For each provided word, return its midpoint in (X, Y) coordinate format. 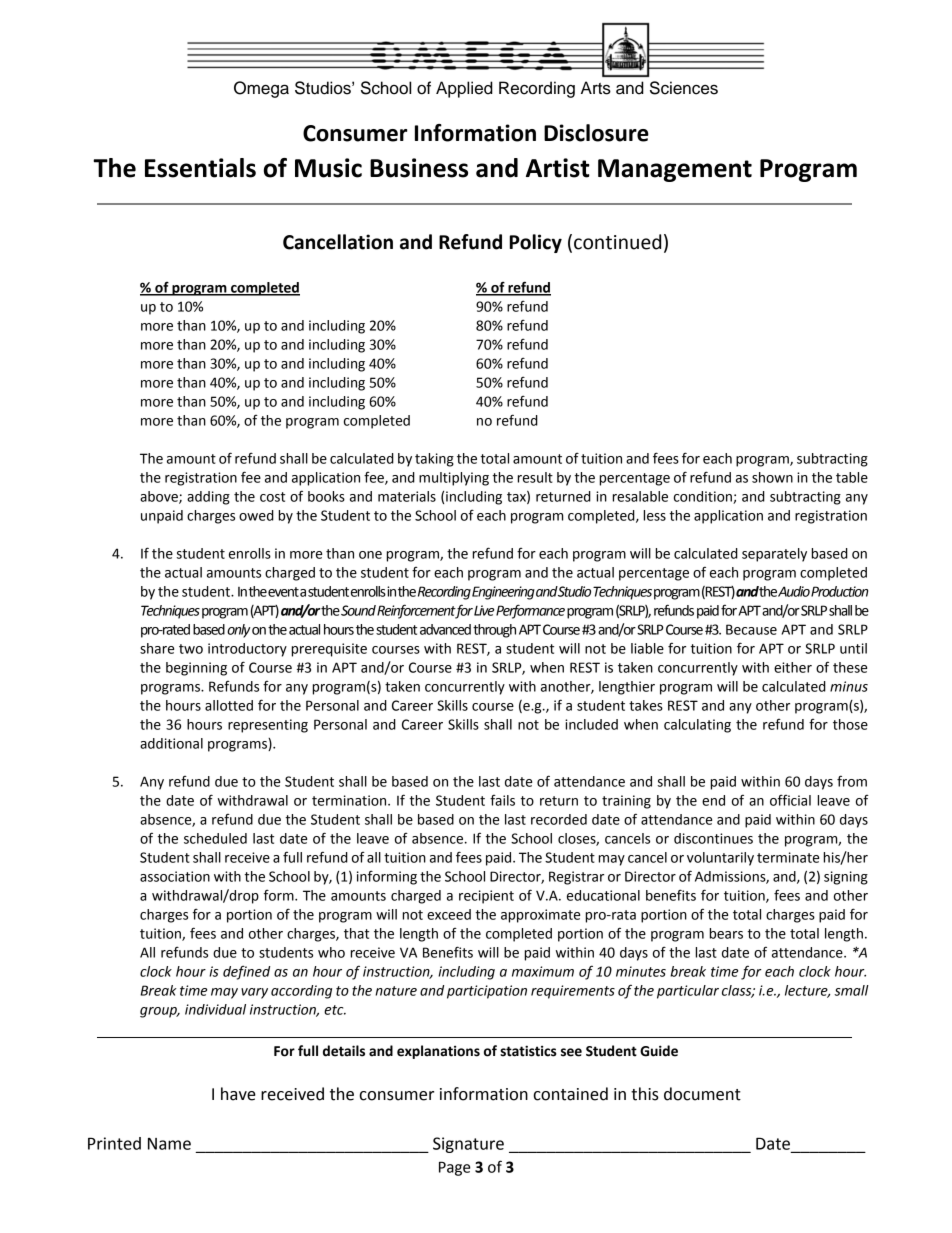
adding (208, 498)
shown (772, 477)
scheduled (215, 838)
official (790, 800)
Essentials (200, 168)
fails (502, 800)
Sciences (684, 88)
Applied (464, 89)
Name (169, 1144)
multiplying (454, 479)
